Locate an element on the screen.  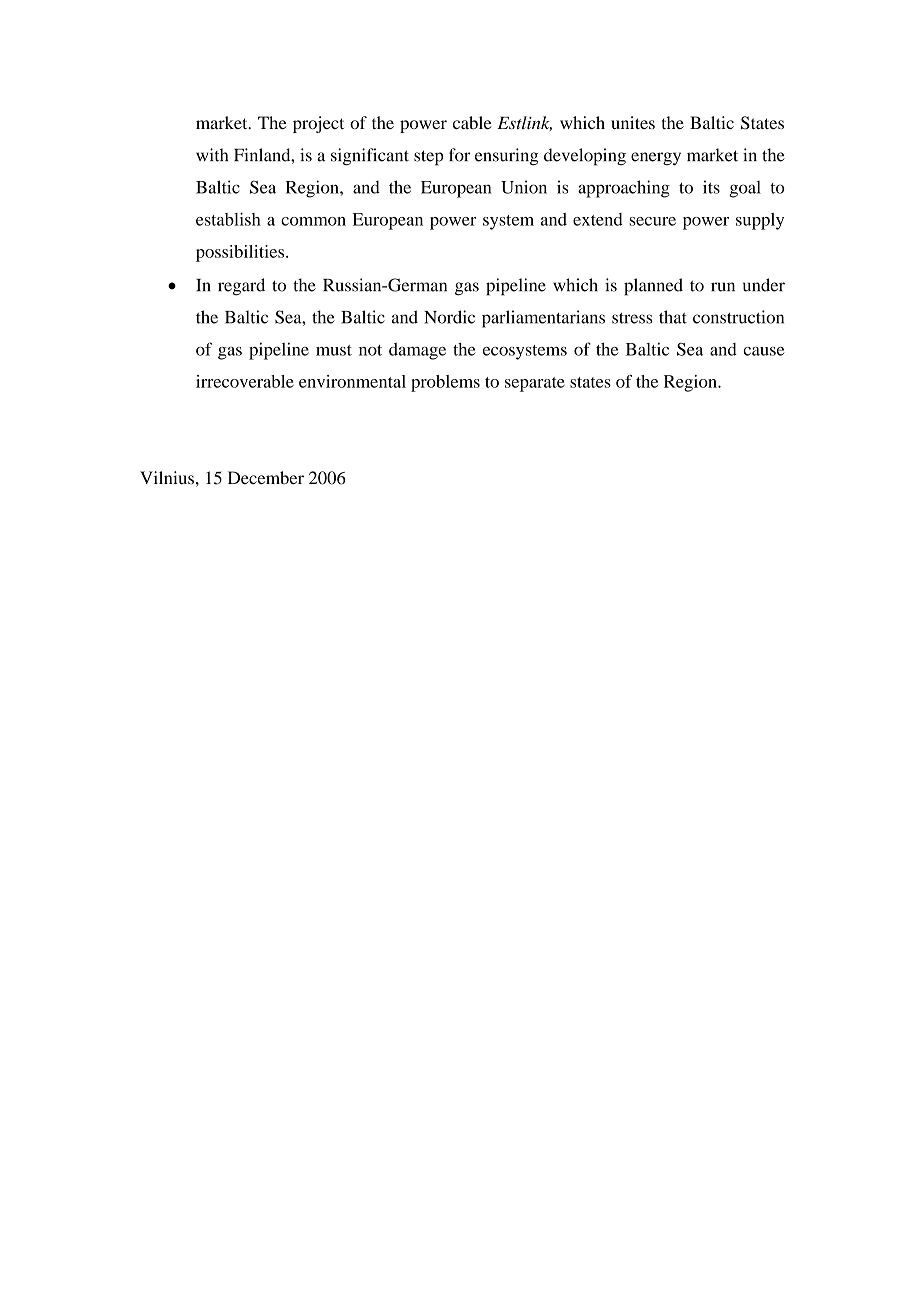
unites is located at coordinates (633, 122).
